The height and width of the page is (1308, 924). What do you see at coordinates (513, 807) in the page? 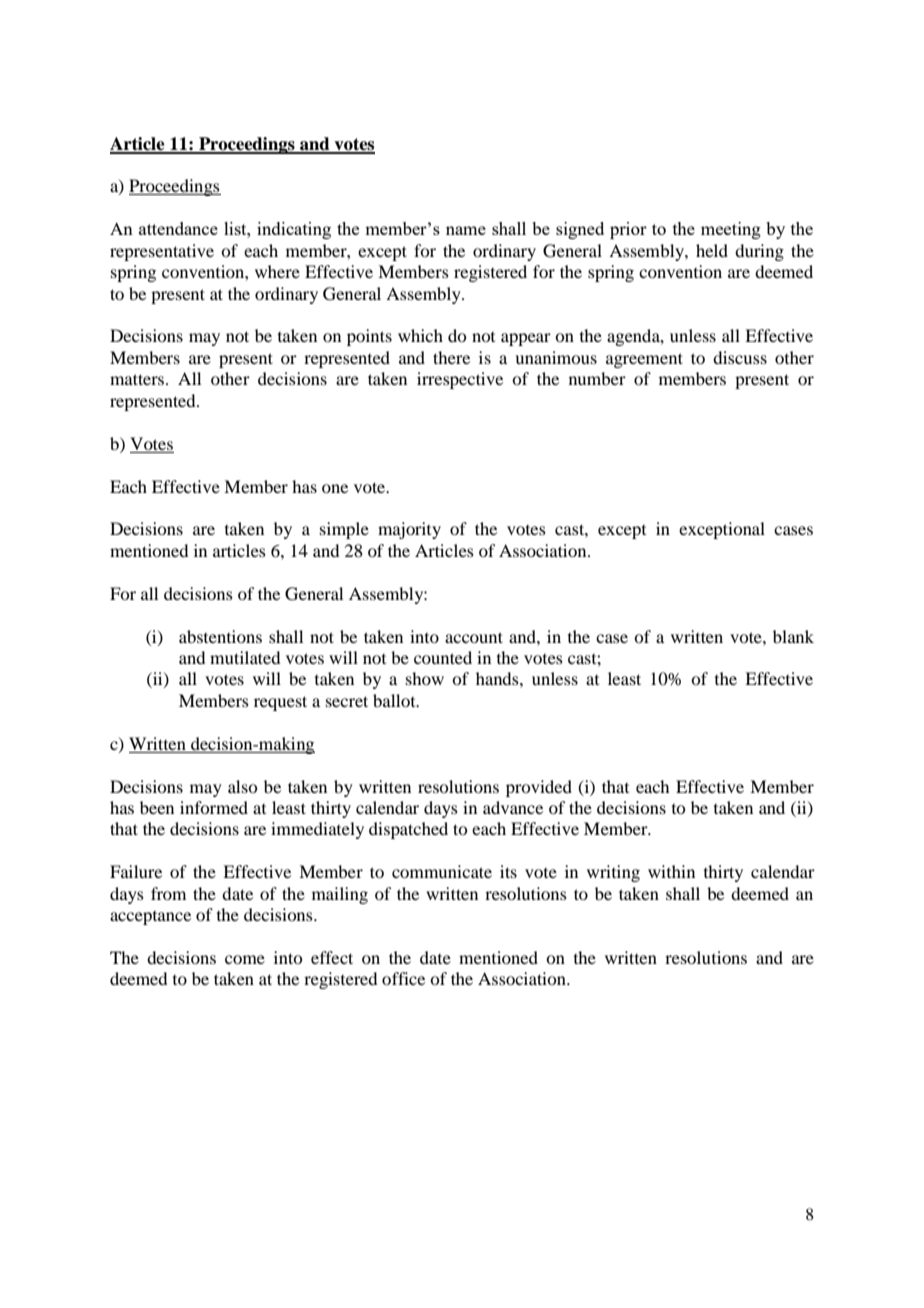
I see `advance` at bounding box center [513, 807].
